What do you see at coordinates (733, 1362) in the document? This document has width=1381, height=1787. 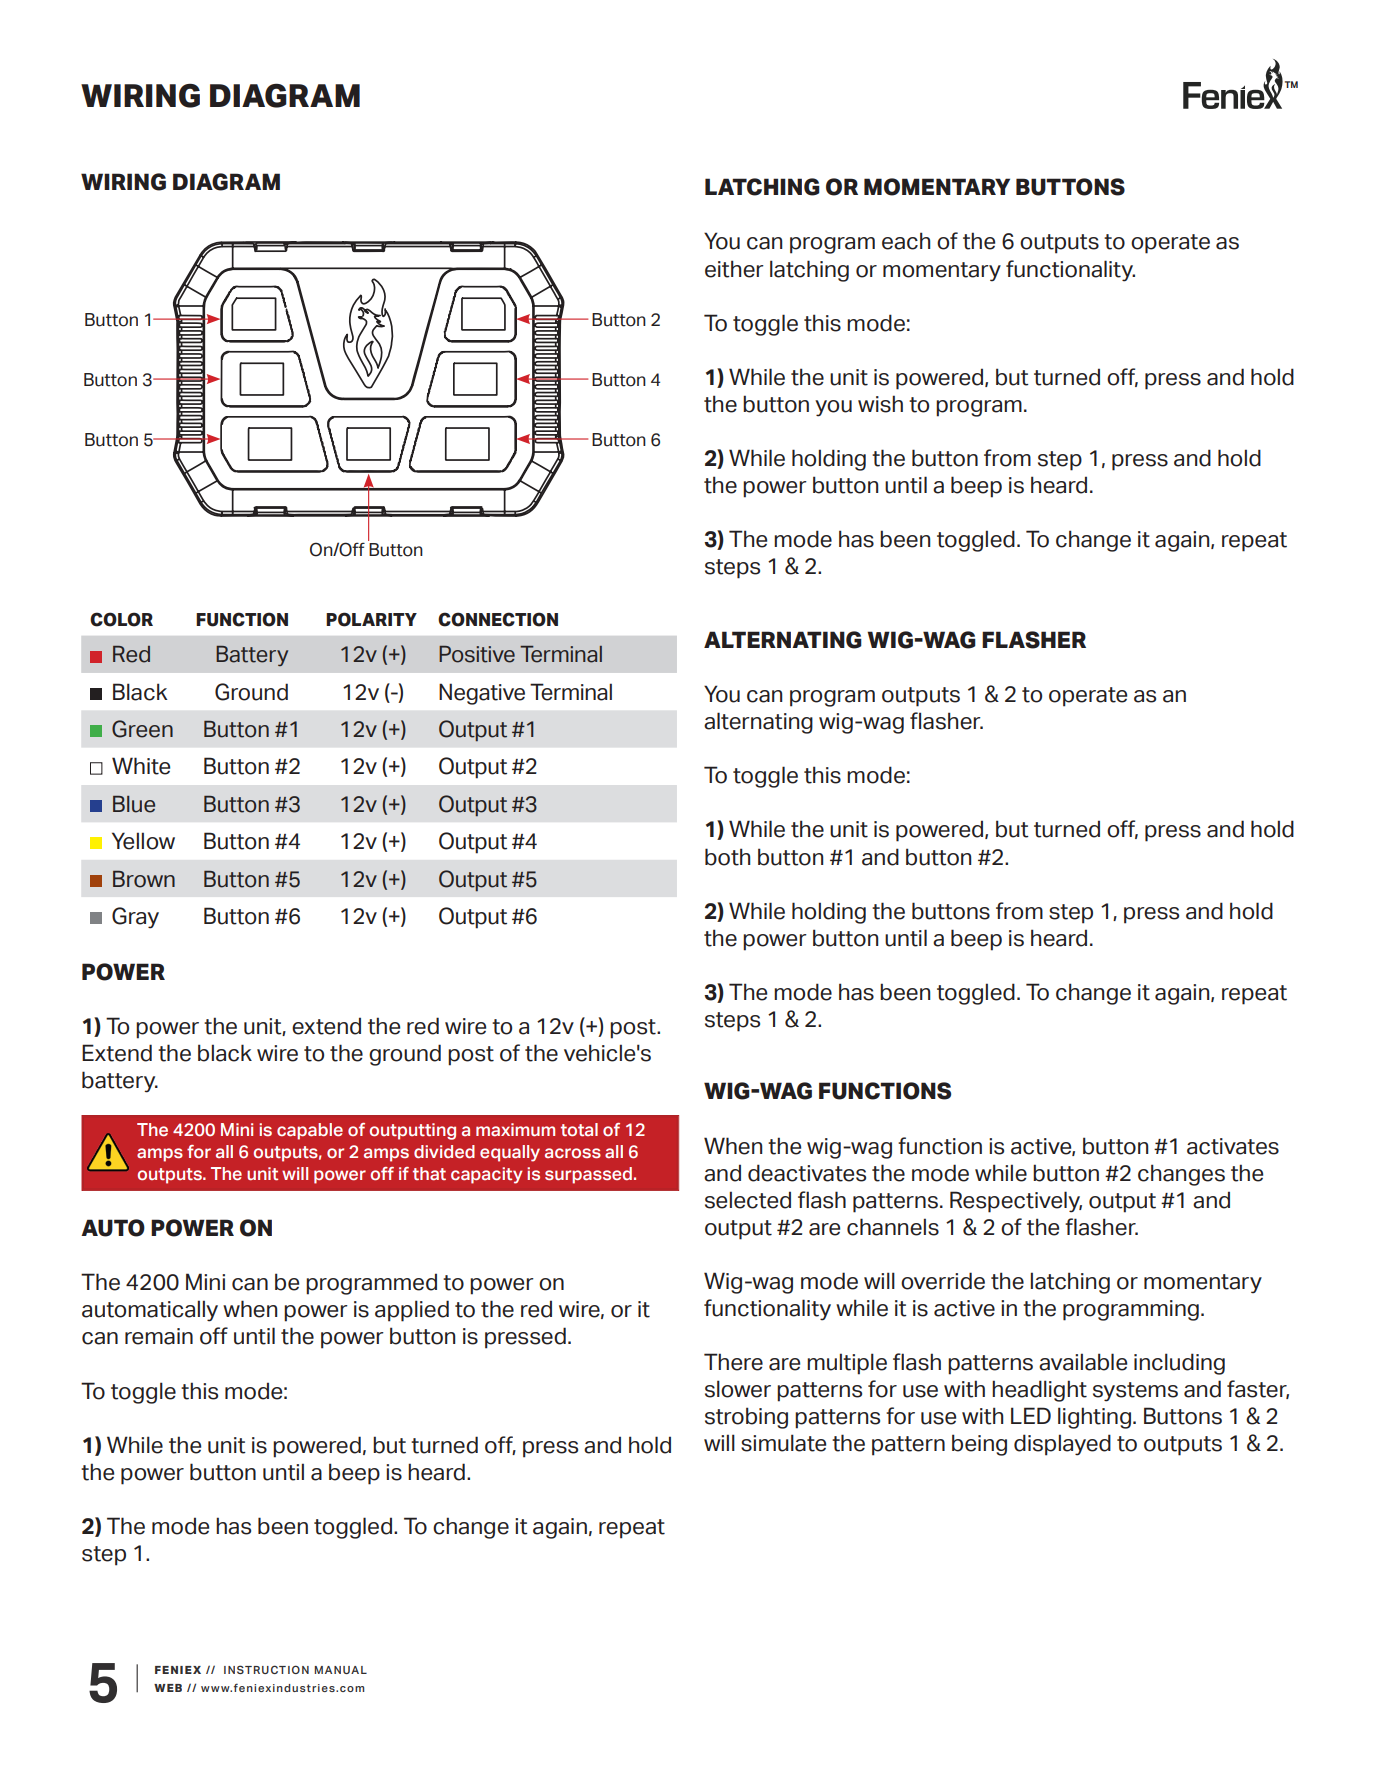 I see `There` at bounding box center [733, 1362].
